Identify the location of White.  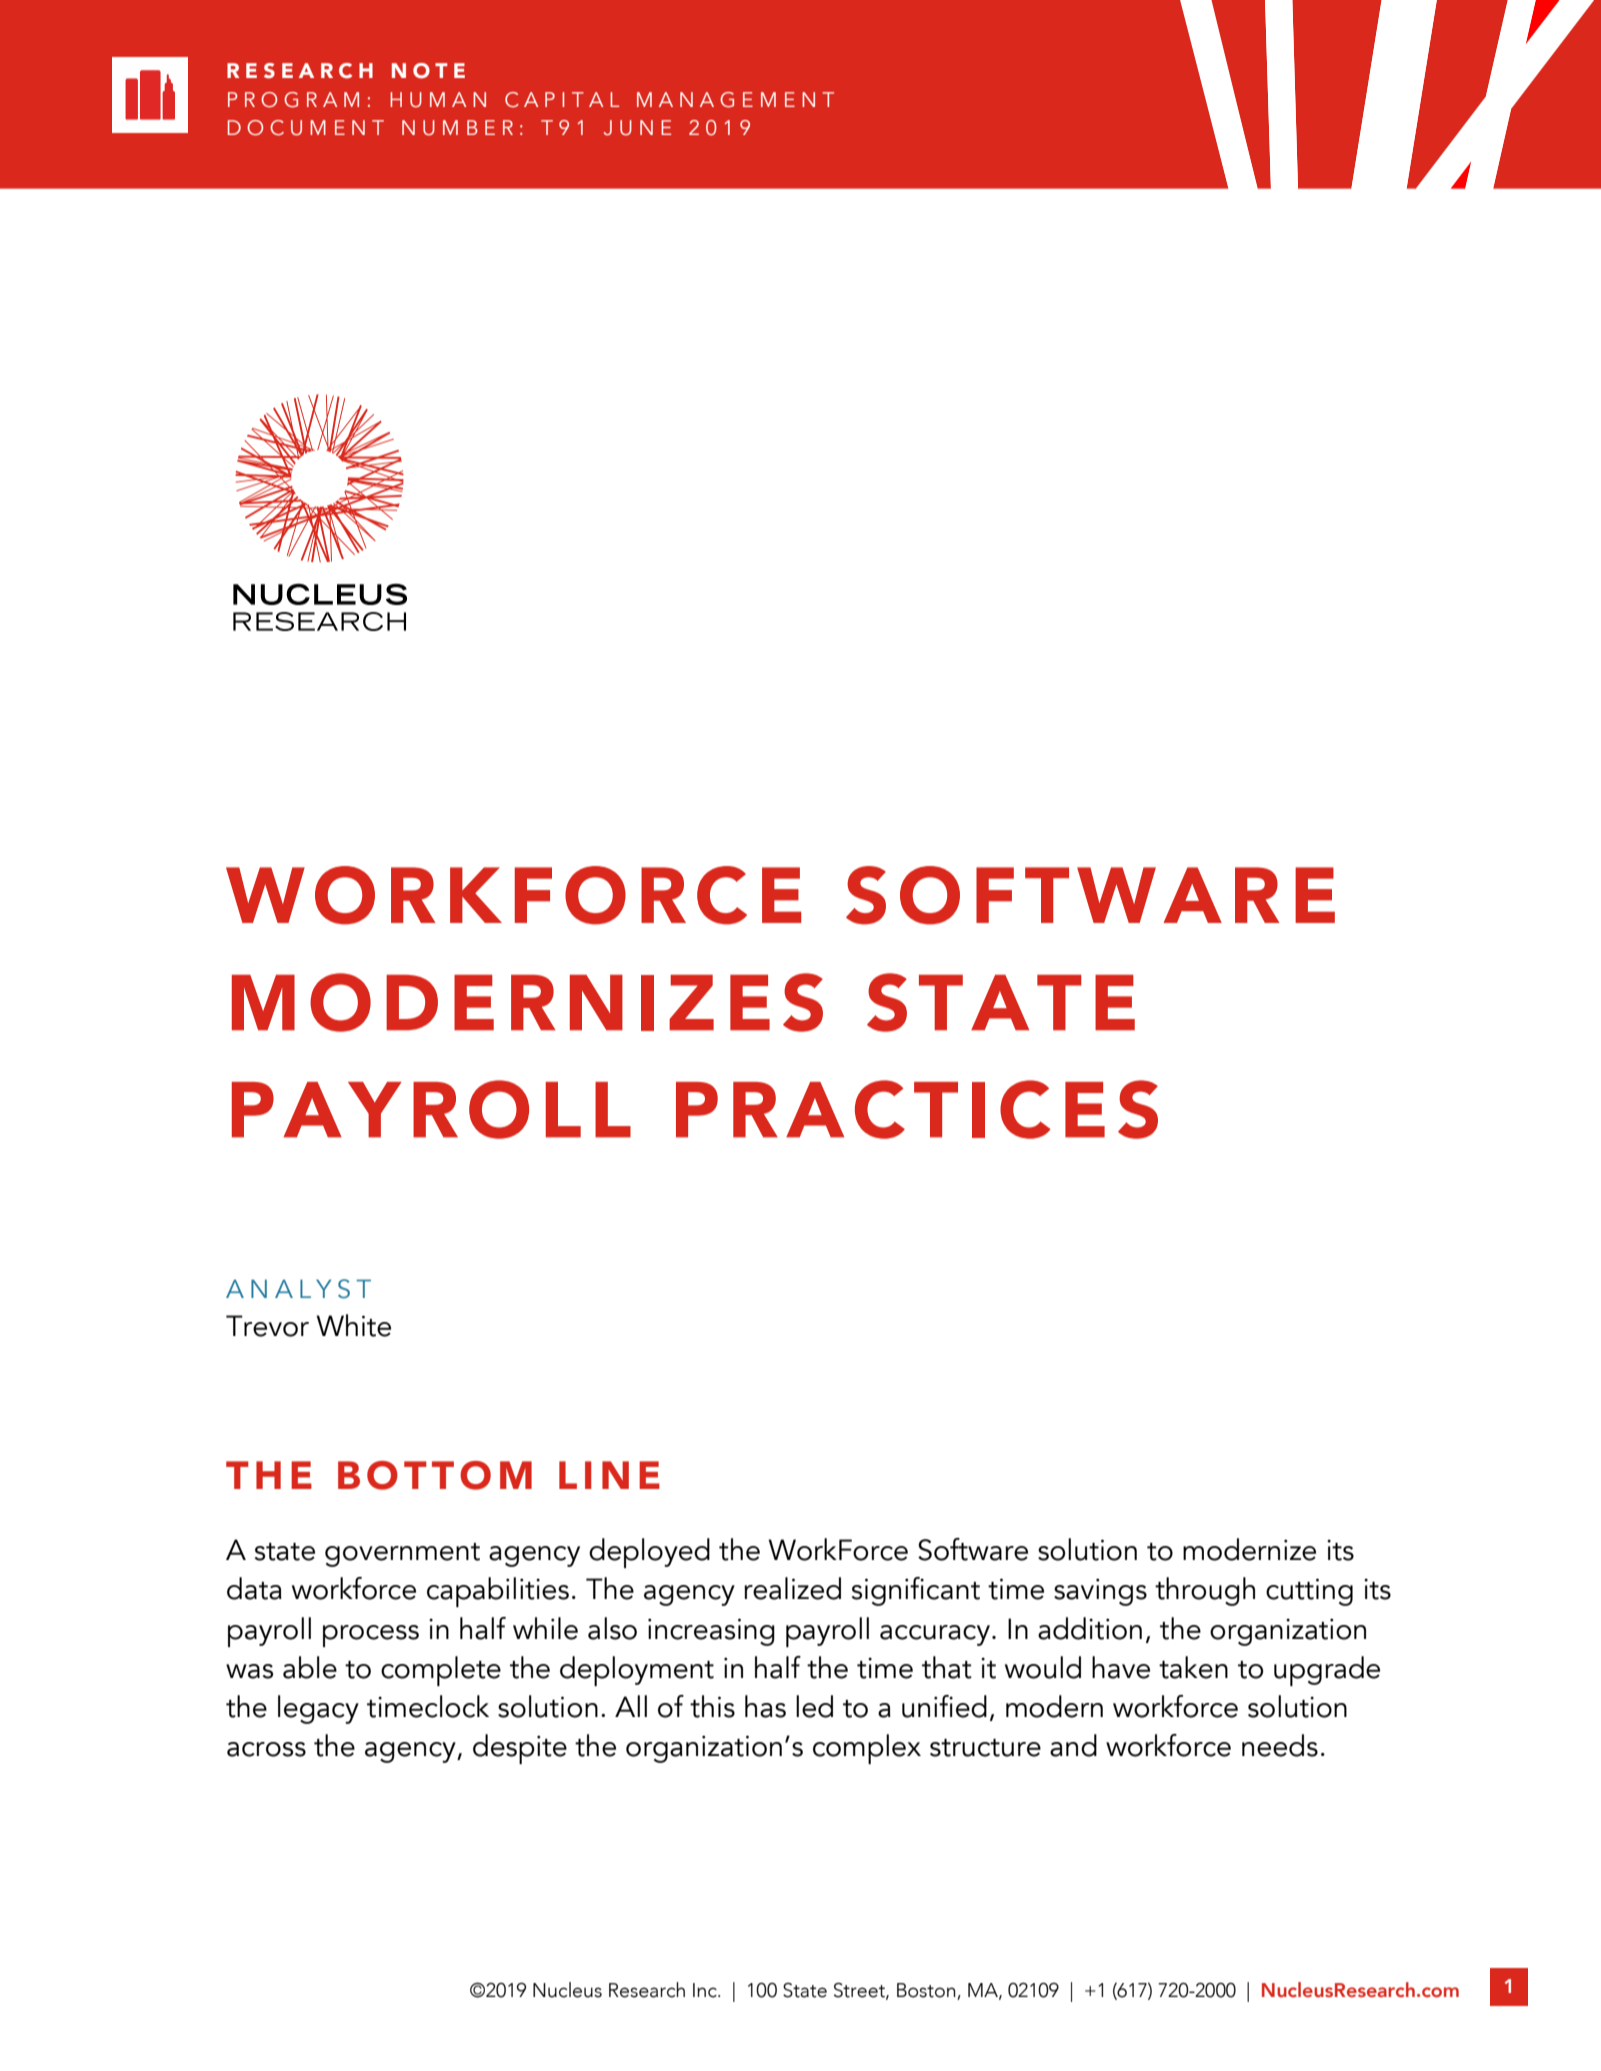
(353, 1325).
